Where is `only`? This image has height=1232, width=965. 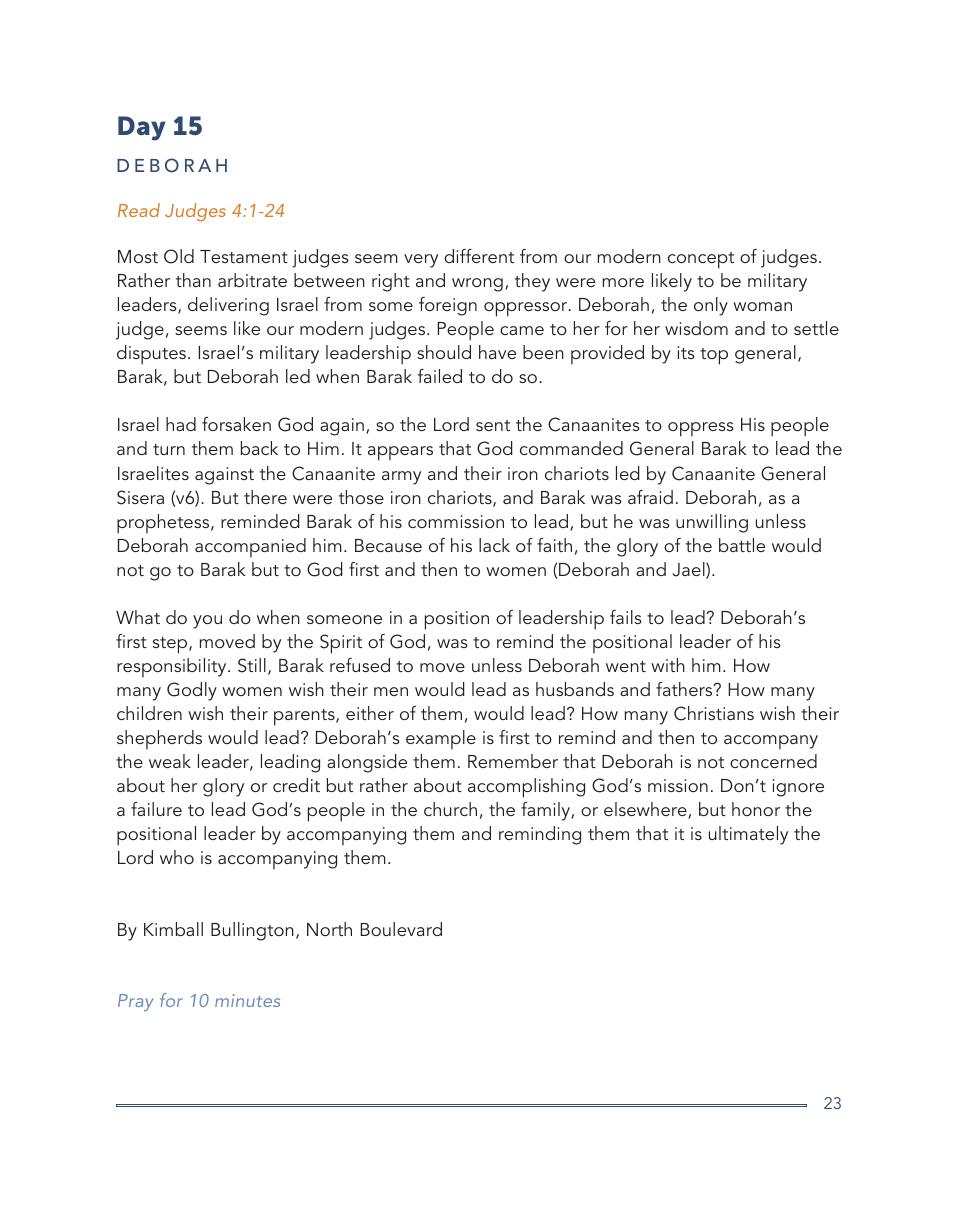
only is located at coordinates (711, 306).
